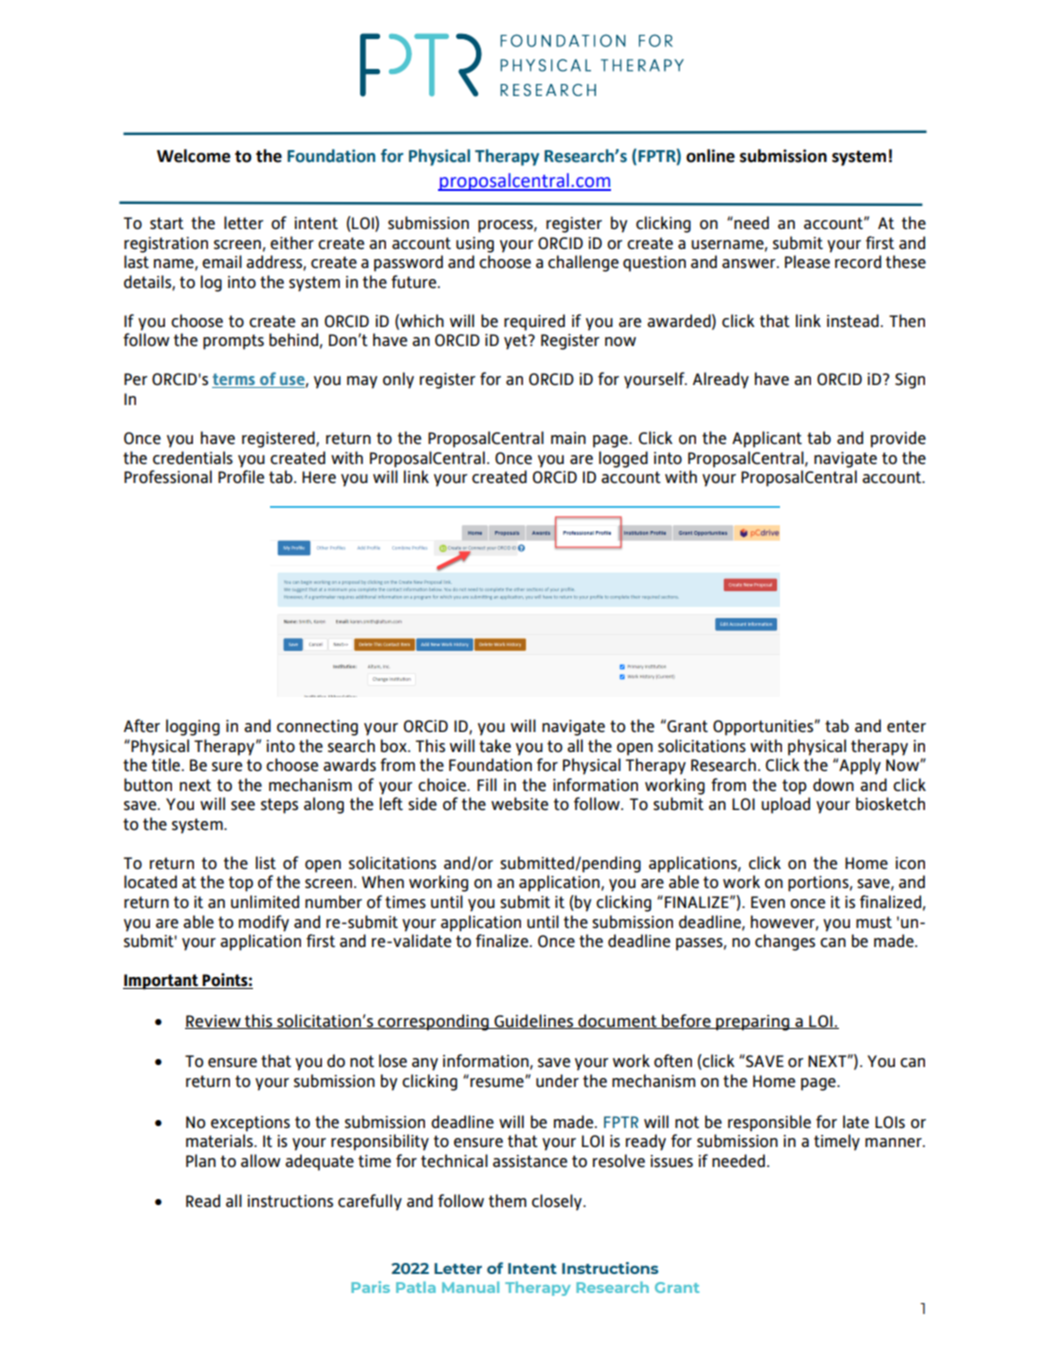 The height and width of the document is (1359, 1050). Describe the element at coordinates (193, 727) in the document. I see `logging` at that location.
